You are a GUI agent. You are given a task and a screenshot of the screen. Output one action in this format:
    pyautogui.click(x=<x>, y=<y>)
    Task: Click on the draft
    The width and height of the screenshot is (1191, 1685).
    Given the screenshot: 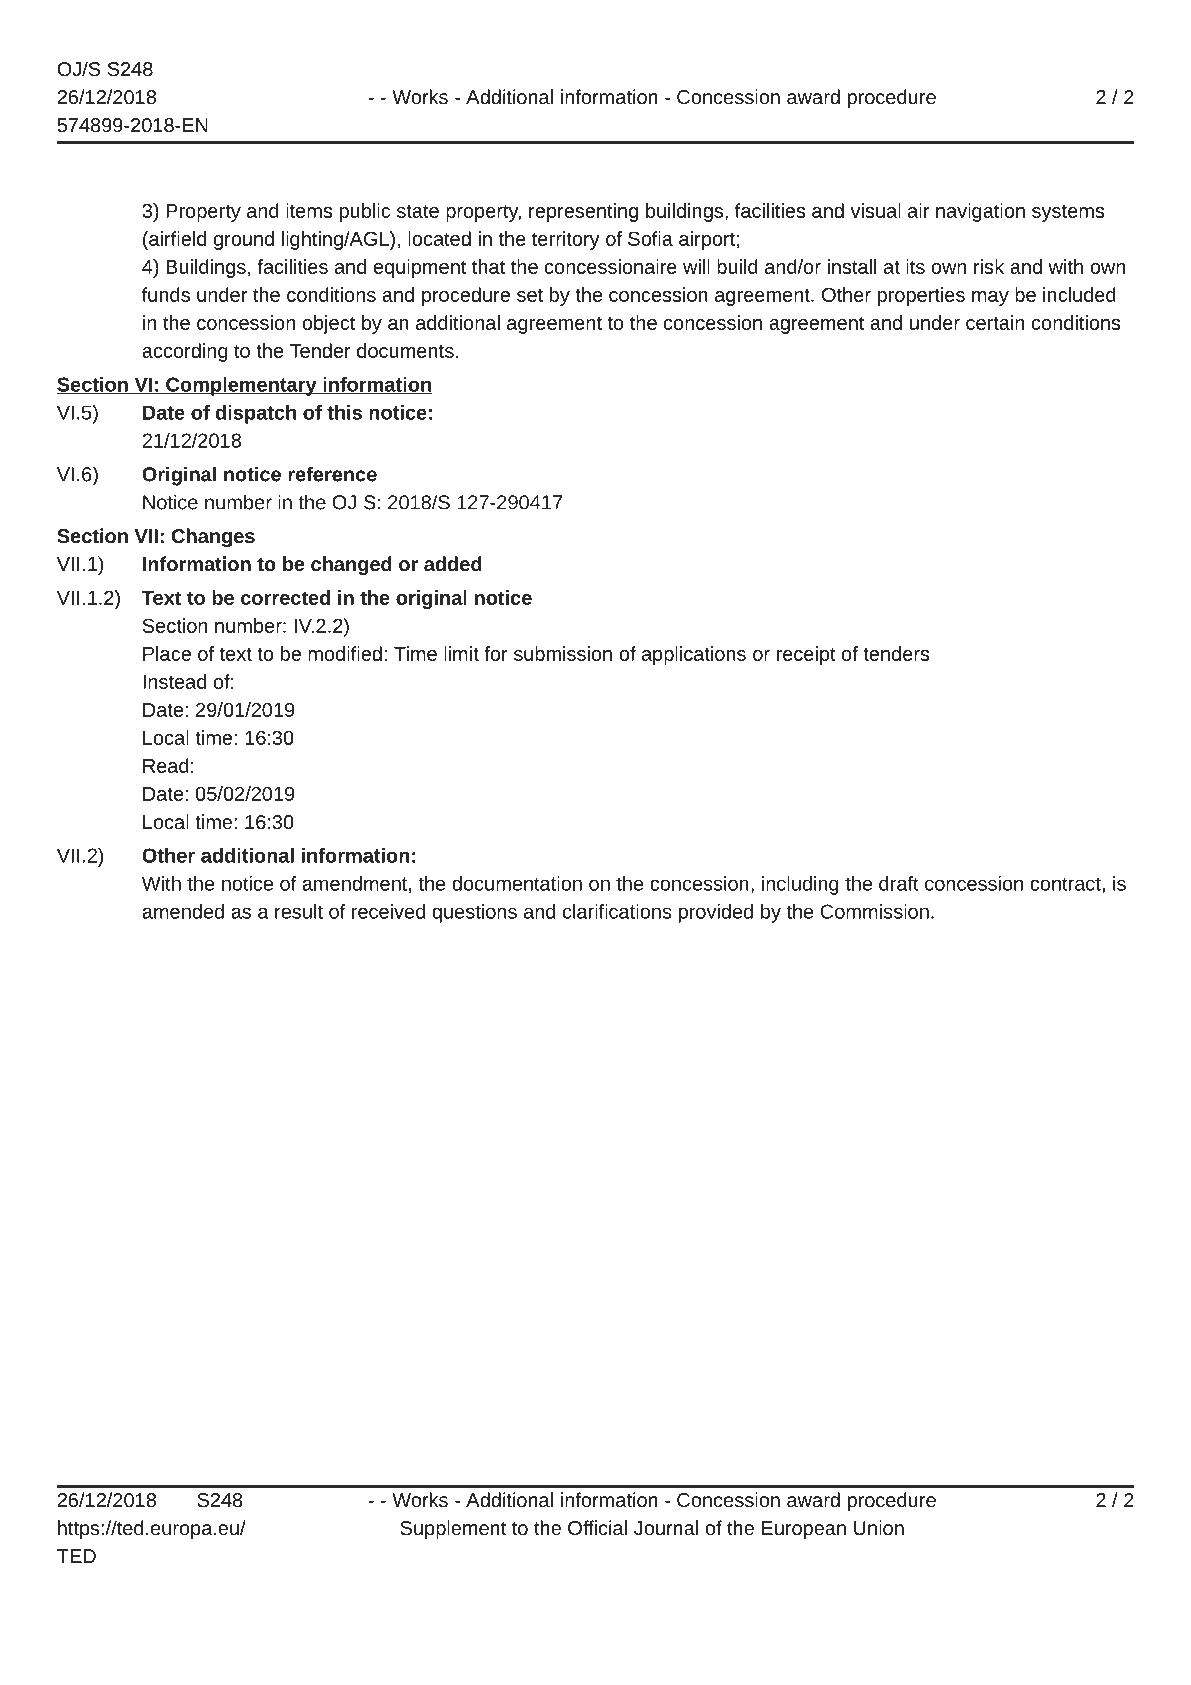 What is the action you would take?
    pyautogui.click(x=899, y=883)
